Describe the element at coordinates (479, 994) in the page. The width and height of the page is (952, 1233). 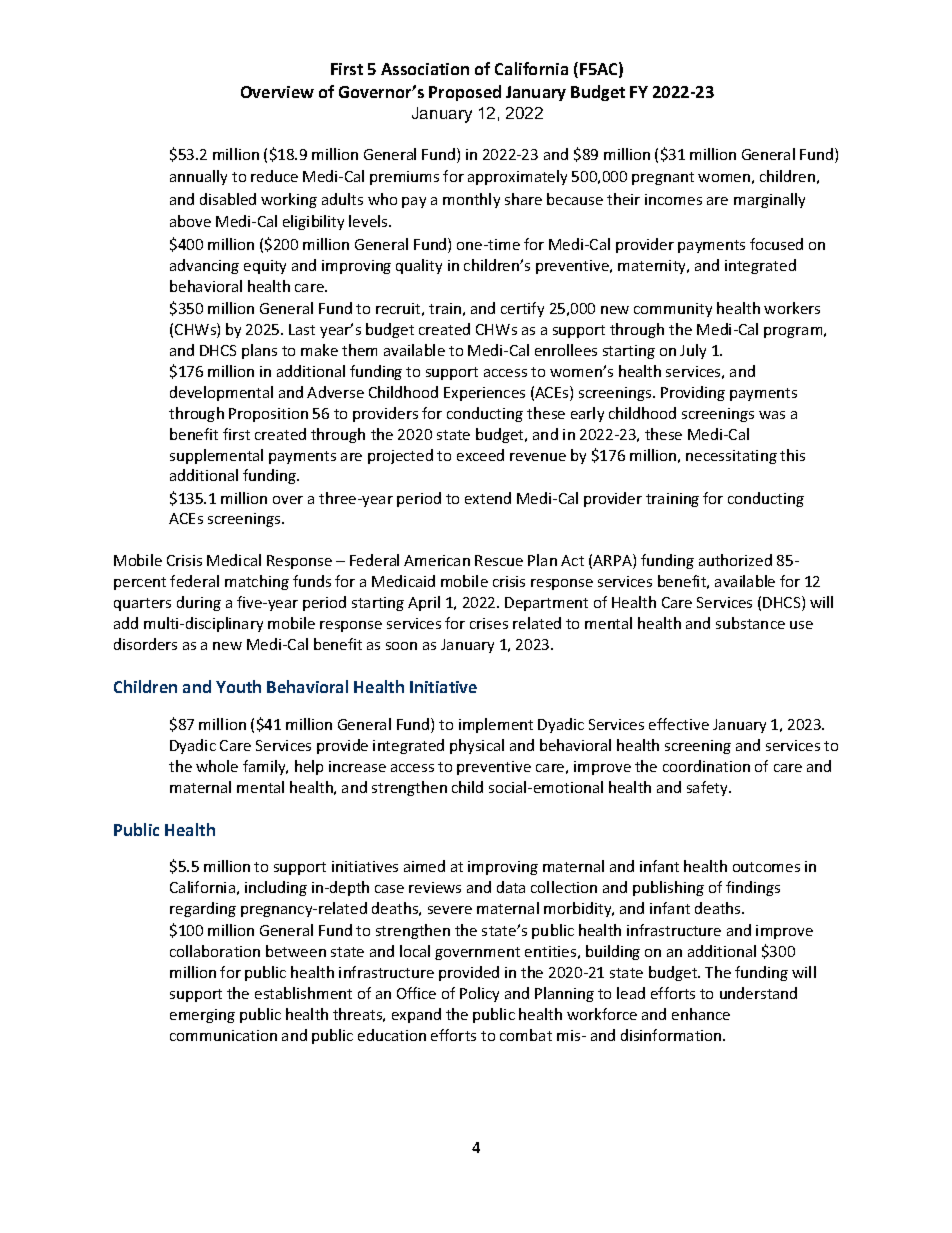
I see `Policy` at that location.
